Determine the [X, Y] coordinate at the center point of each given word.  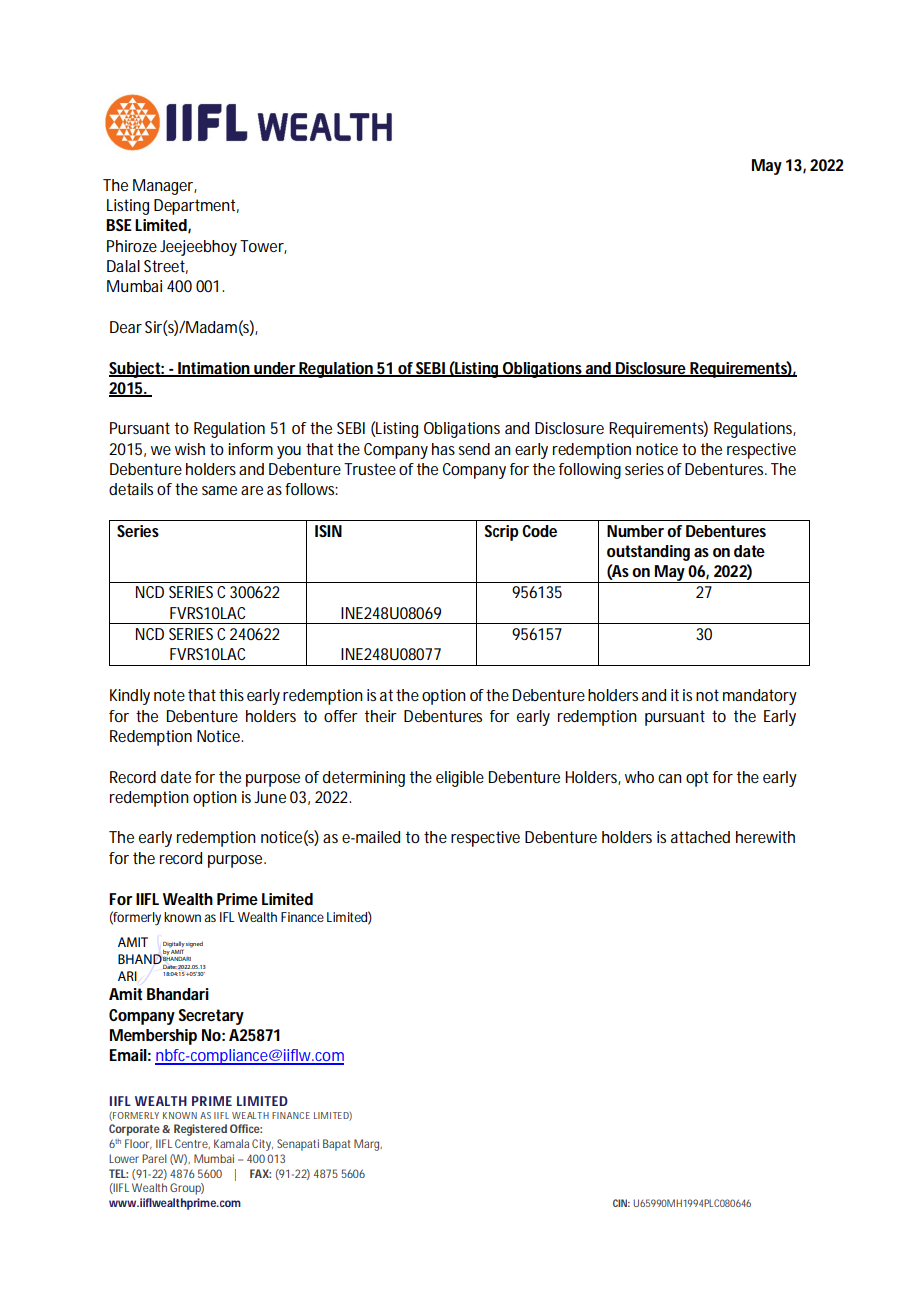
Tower [263, 247]
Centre [192, 1144]
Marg [368, 1145]
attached [700, 837]
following [590, 471]
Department [196, 207]
